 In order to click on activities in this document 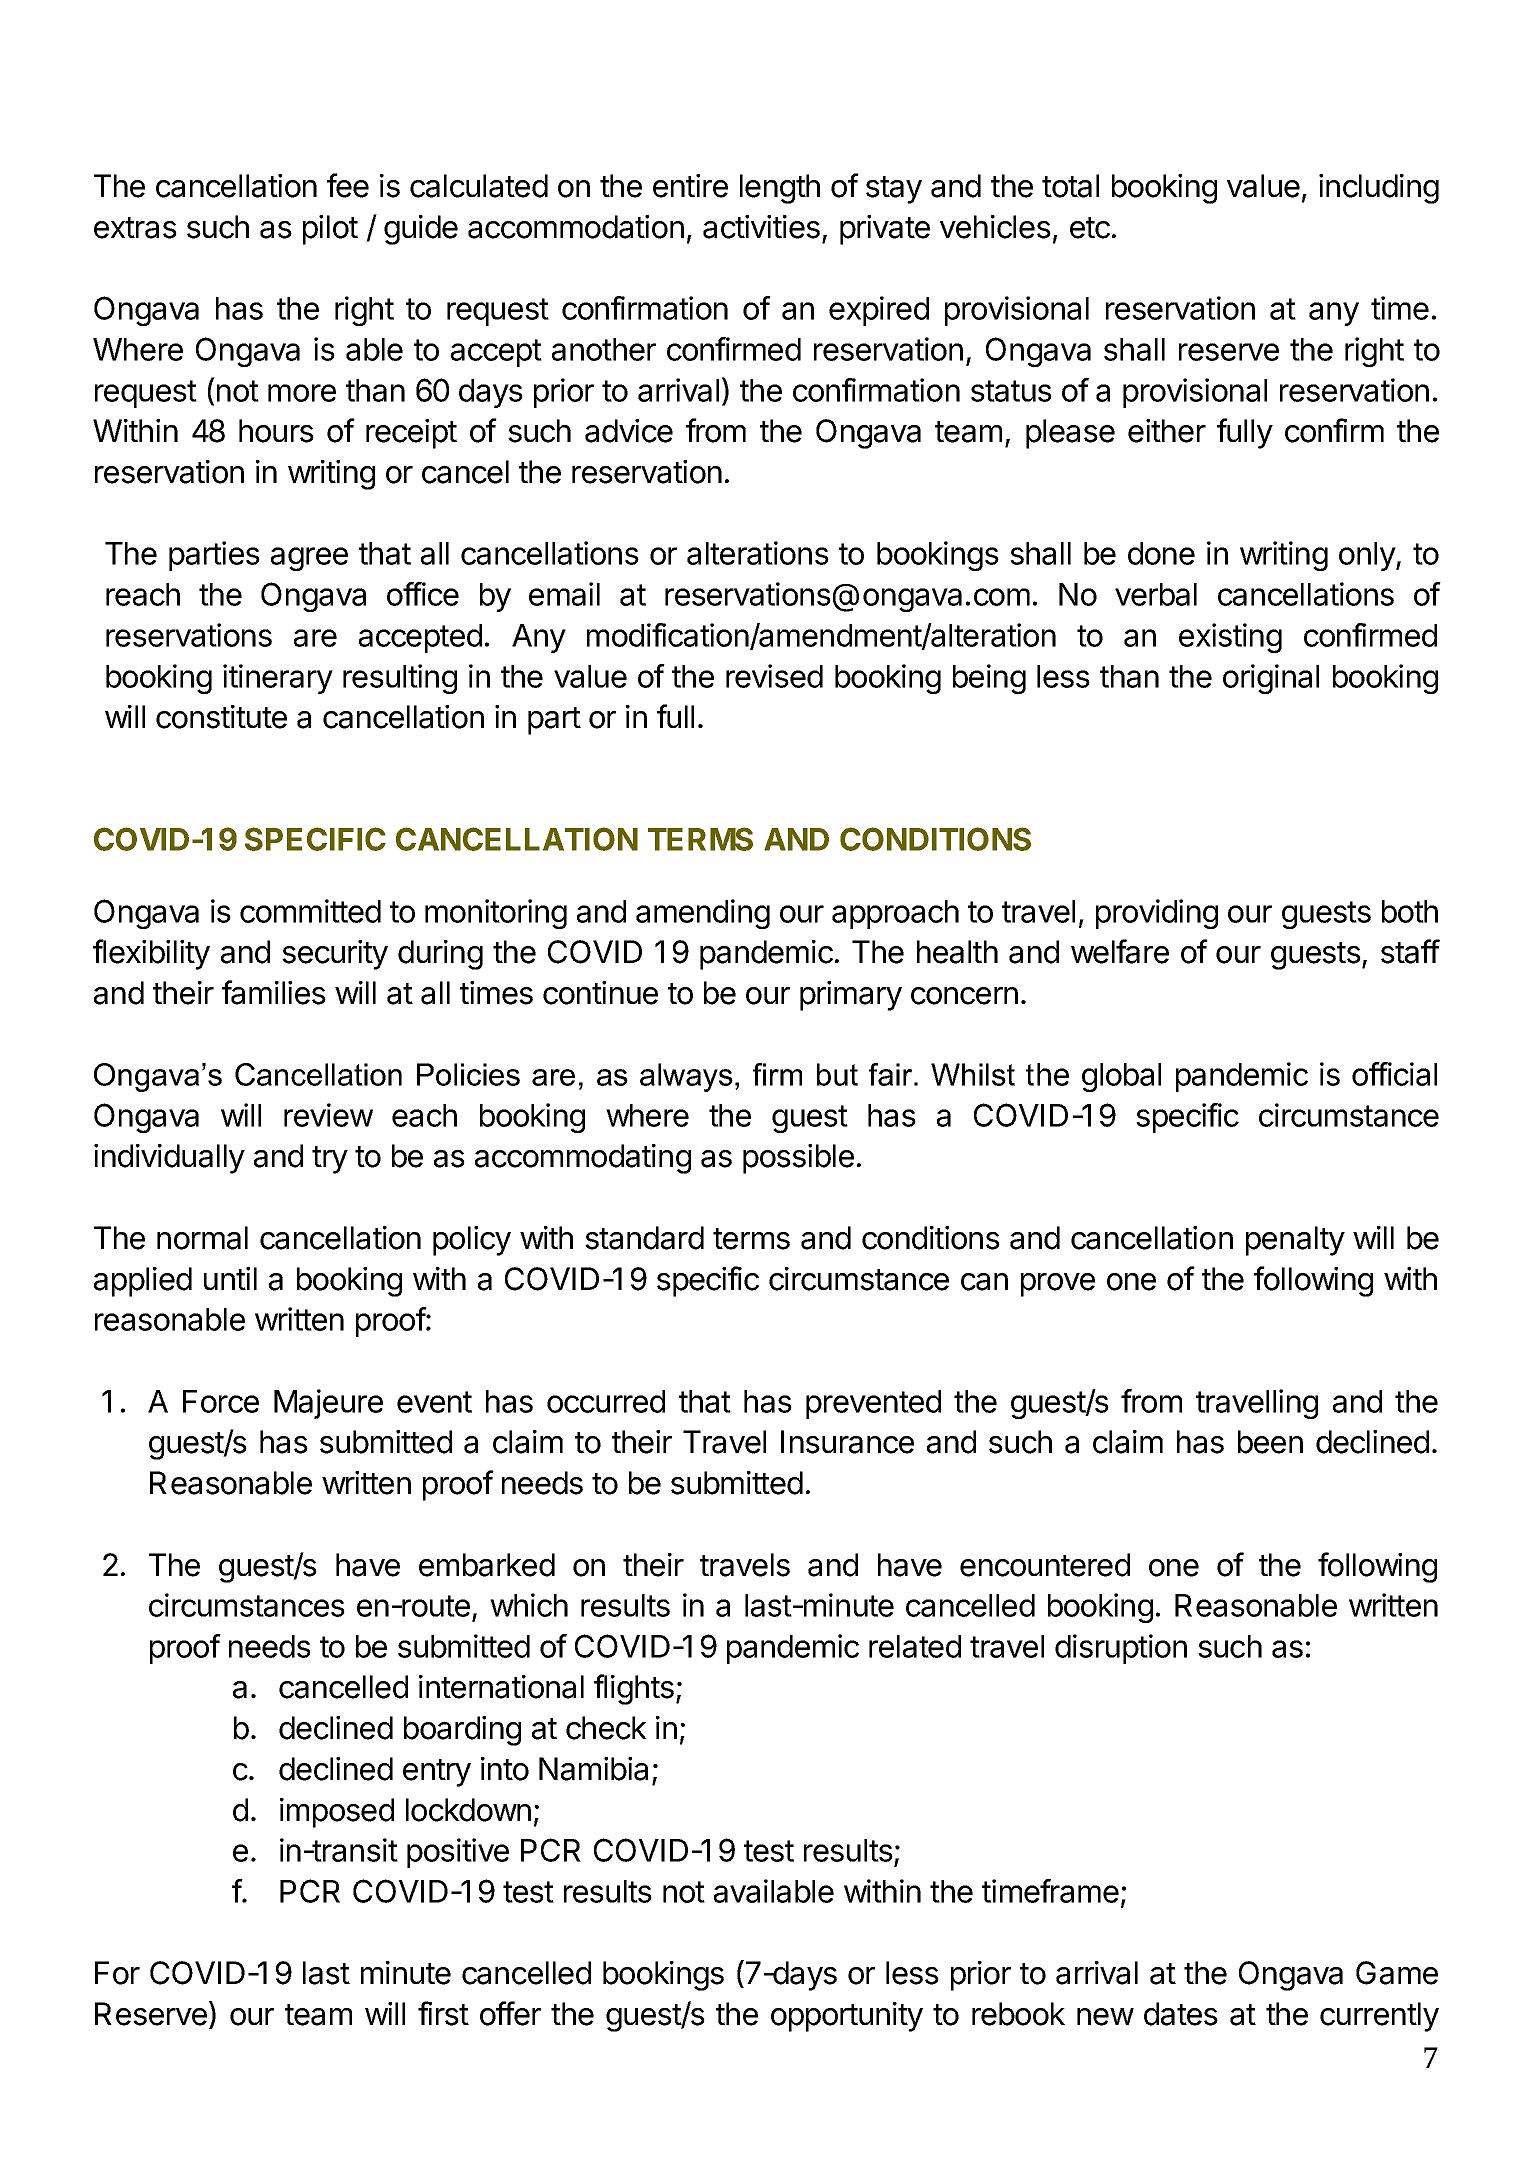, I will do `click(761, 227)`.
